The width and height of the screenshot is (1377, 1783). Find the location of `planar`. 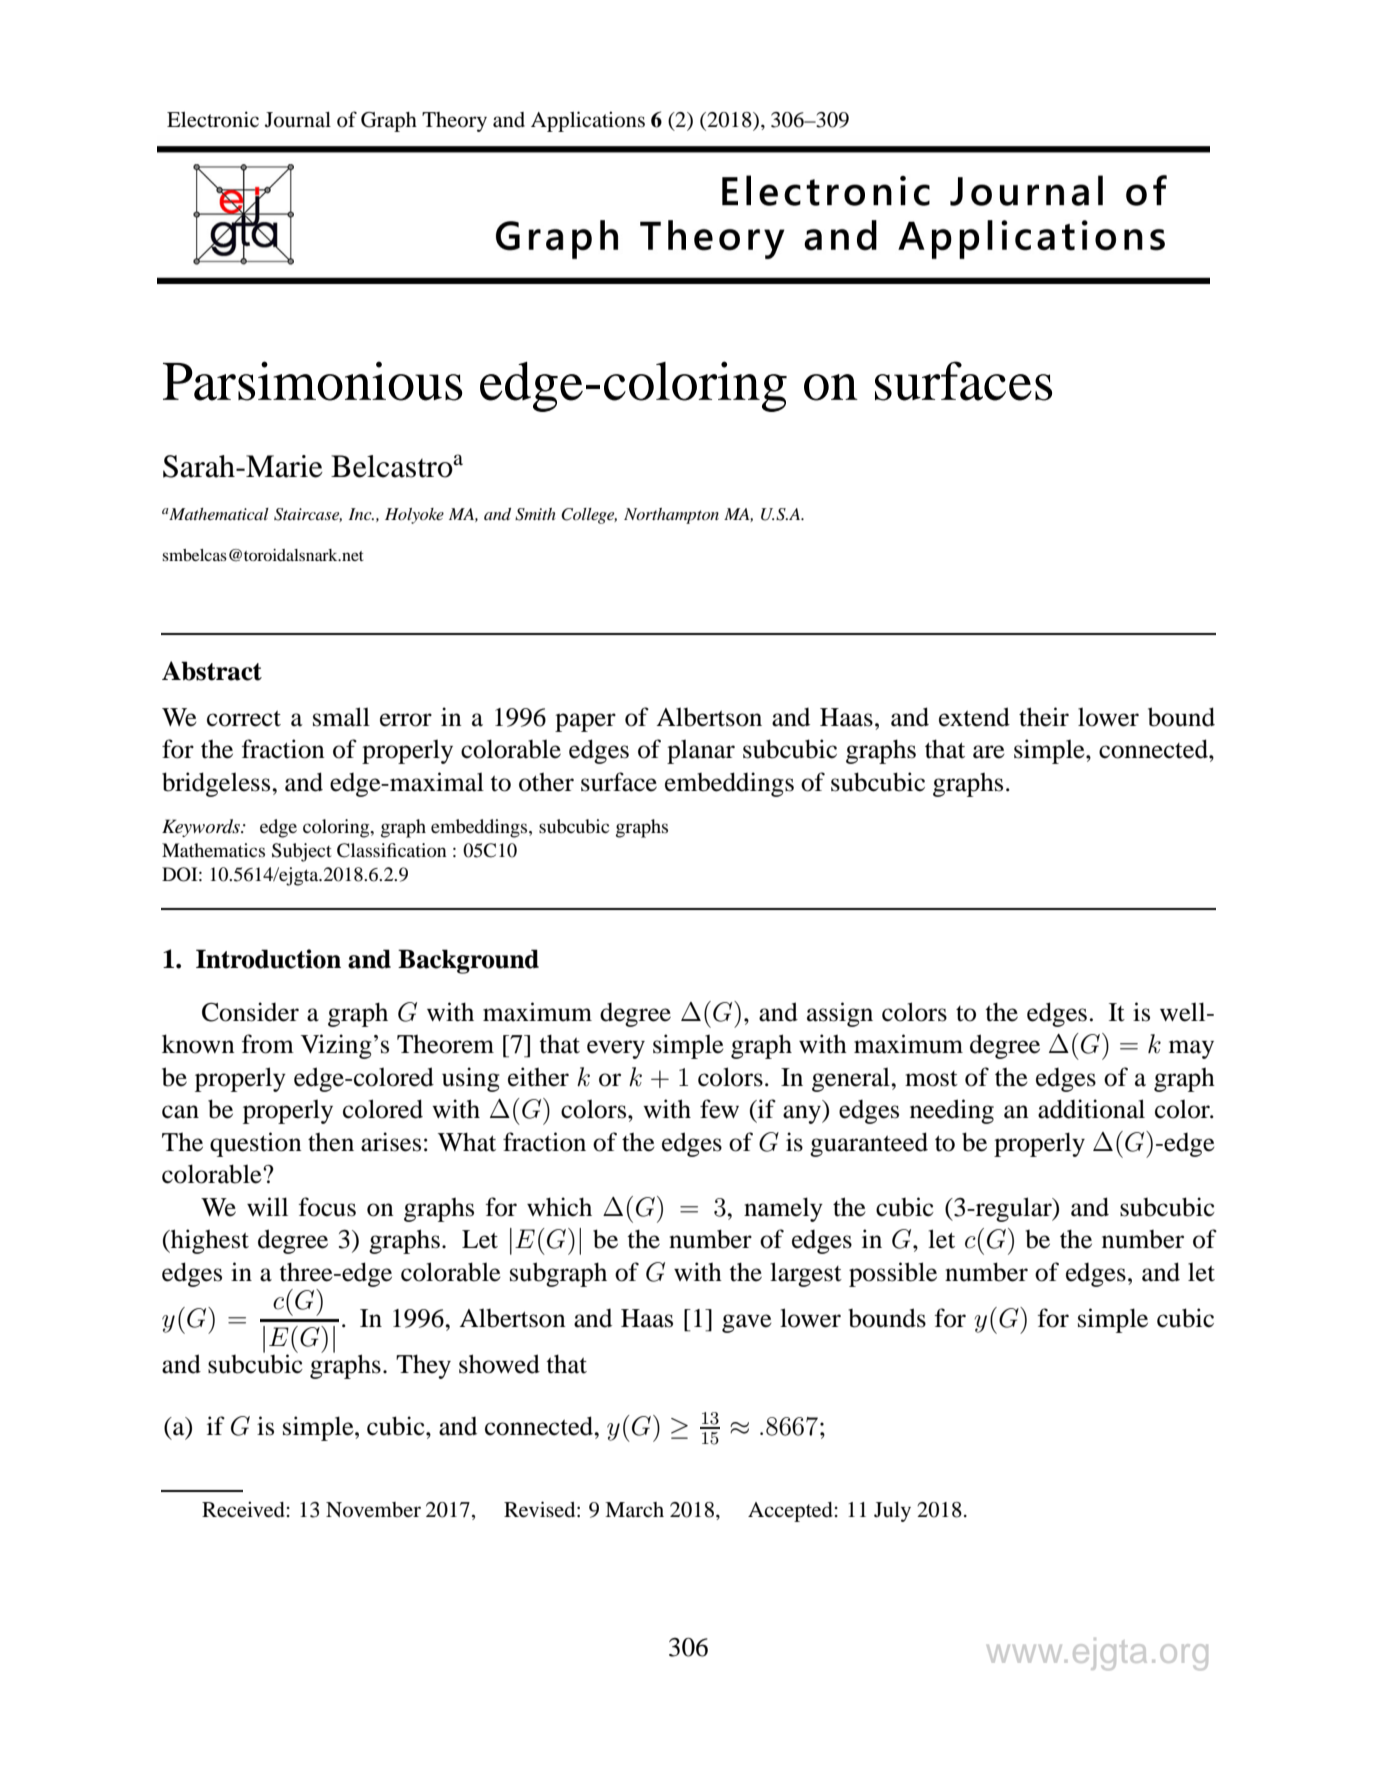

planar is located at coordinates (701, 751).
